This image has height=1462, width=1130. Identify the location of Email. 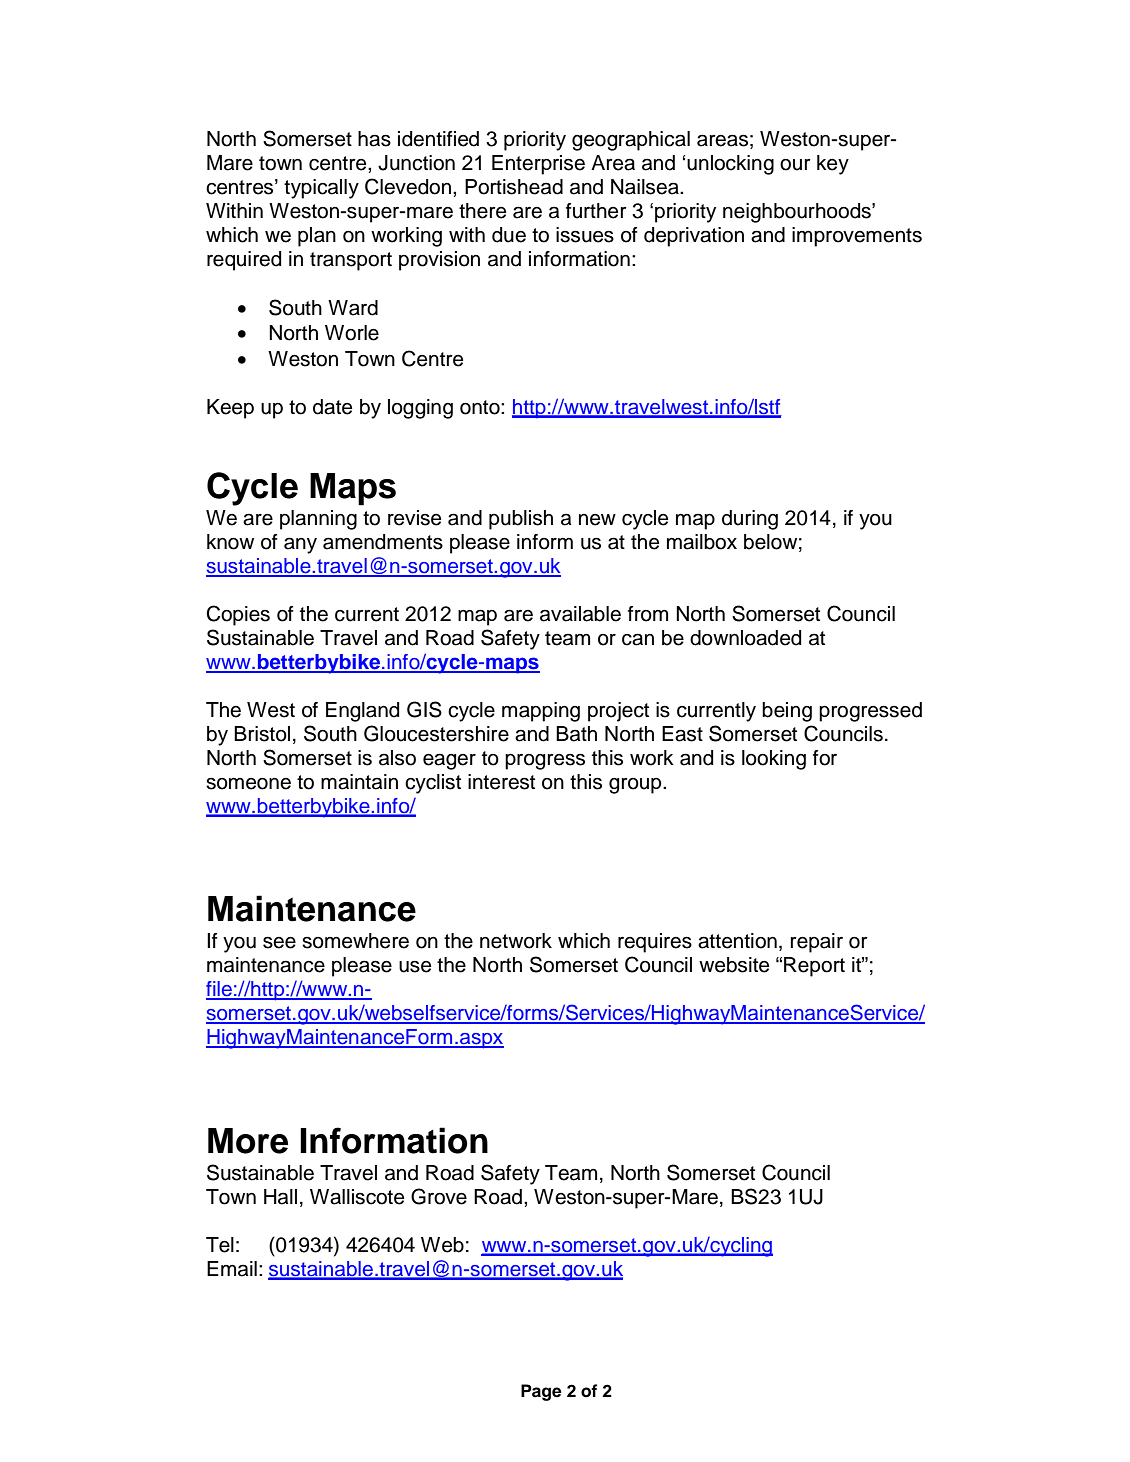
(232, 1269).
